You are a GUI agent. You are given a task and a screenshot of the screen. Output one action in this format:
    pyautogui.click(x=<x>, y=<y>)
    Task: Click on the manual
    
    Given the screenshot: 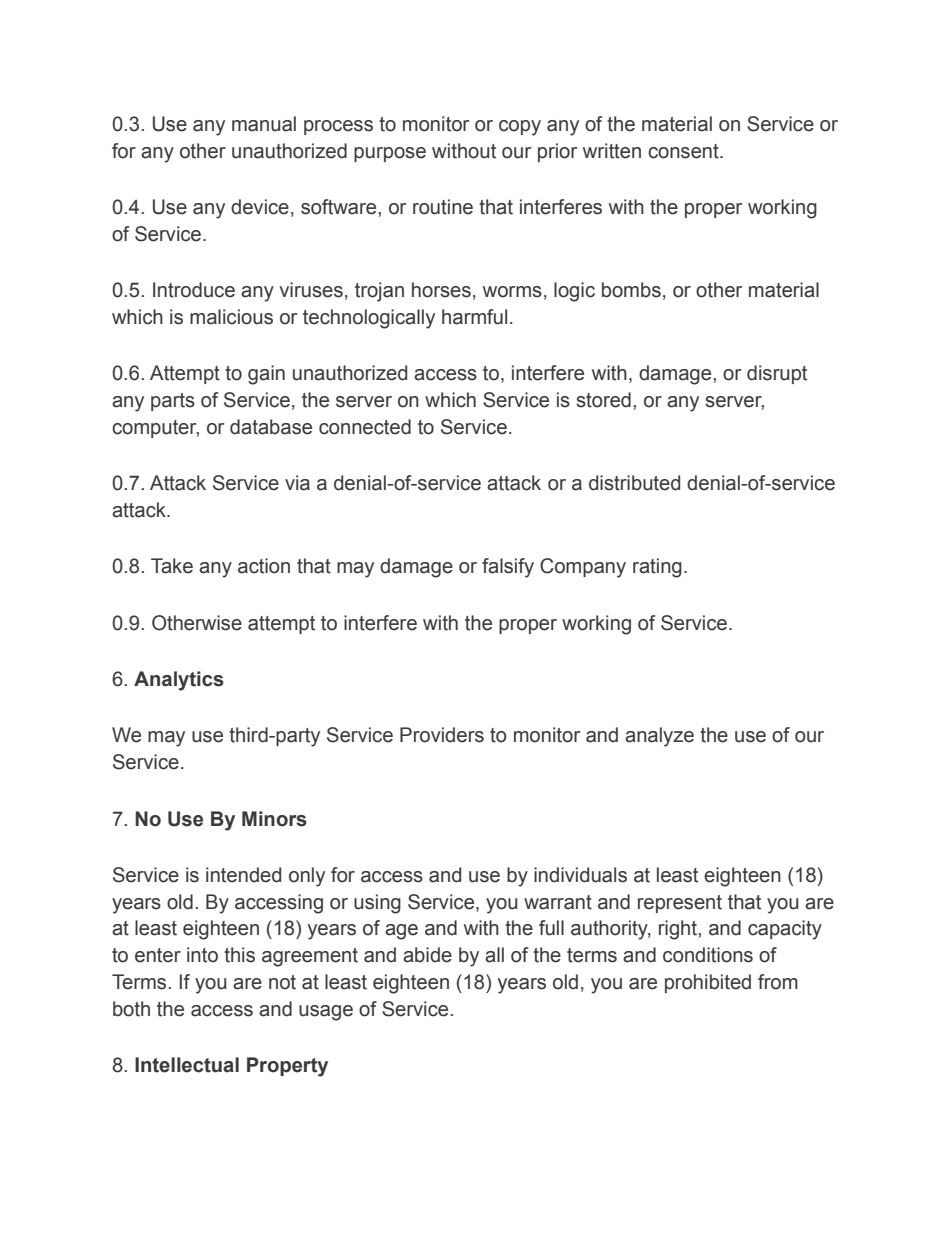 What is the action you would take?
    pyautogui.click(x=264, y=124)
